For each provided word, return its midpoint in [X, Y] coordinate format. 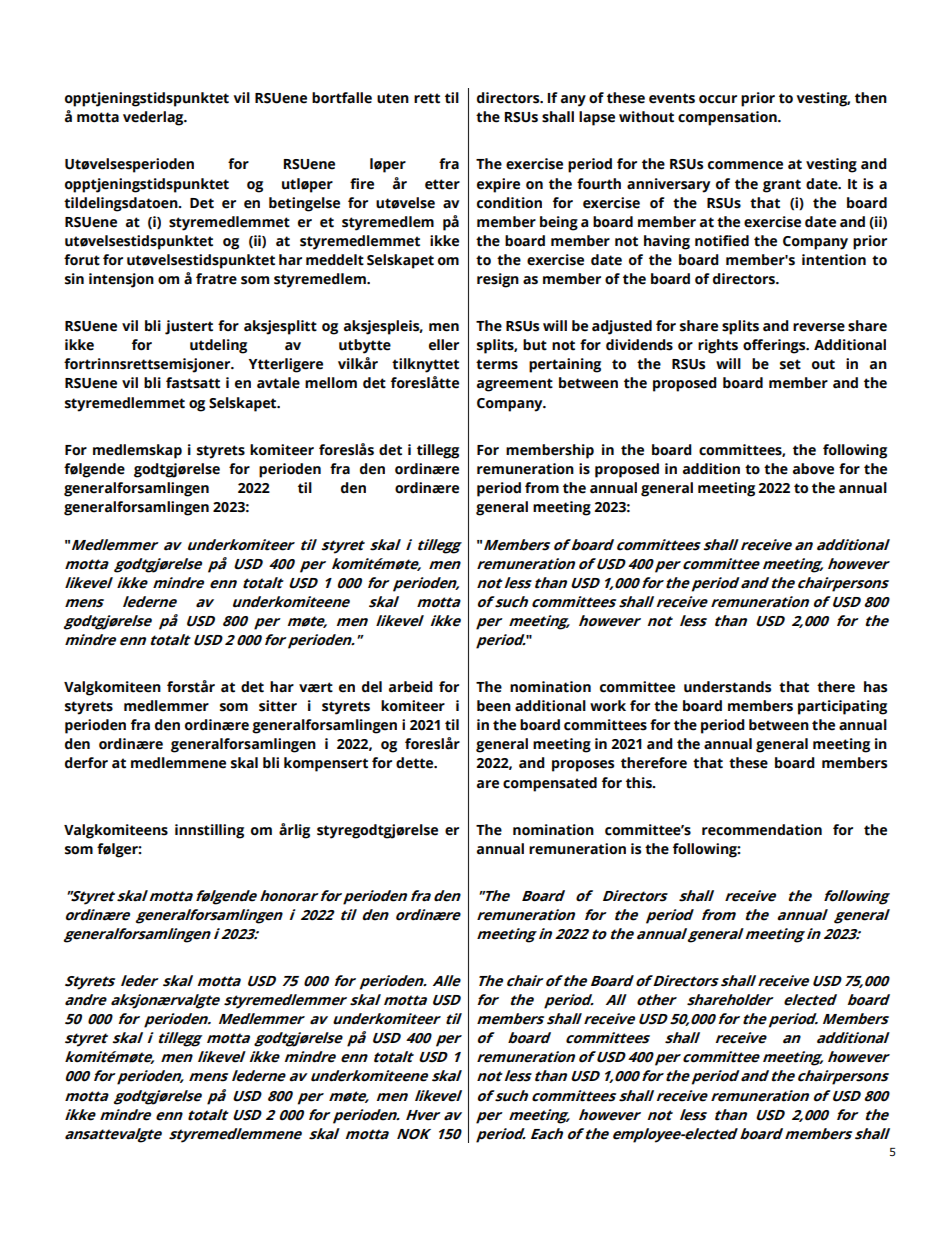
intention [834, 260]
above [813, 469]
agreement [515, 385]
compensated [550, 784]
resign [498, 280]
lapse [597, 118]
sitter [278, 706]
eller [444, 345]
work [608, 706]
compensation [728, 118]
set [790, 364]
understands [727, 687]
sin [74, 279]
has [875, 687]
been [494, 706]
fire [362, 184]
